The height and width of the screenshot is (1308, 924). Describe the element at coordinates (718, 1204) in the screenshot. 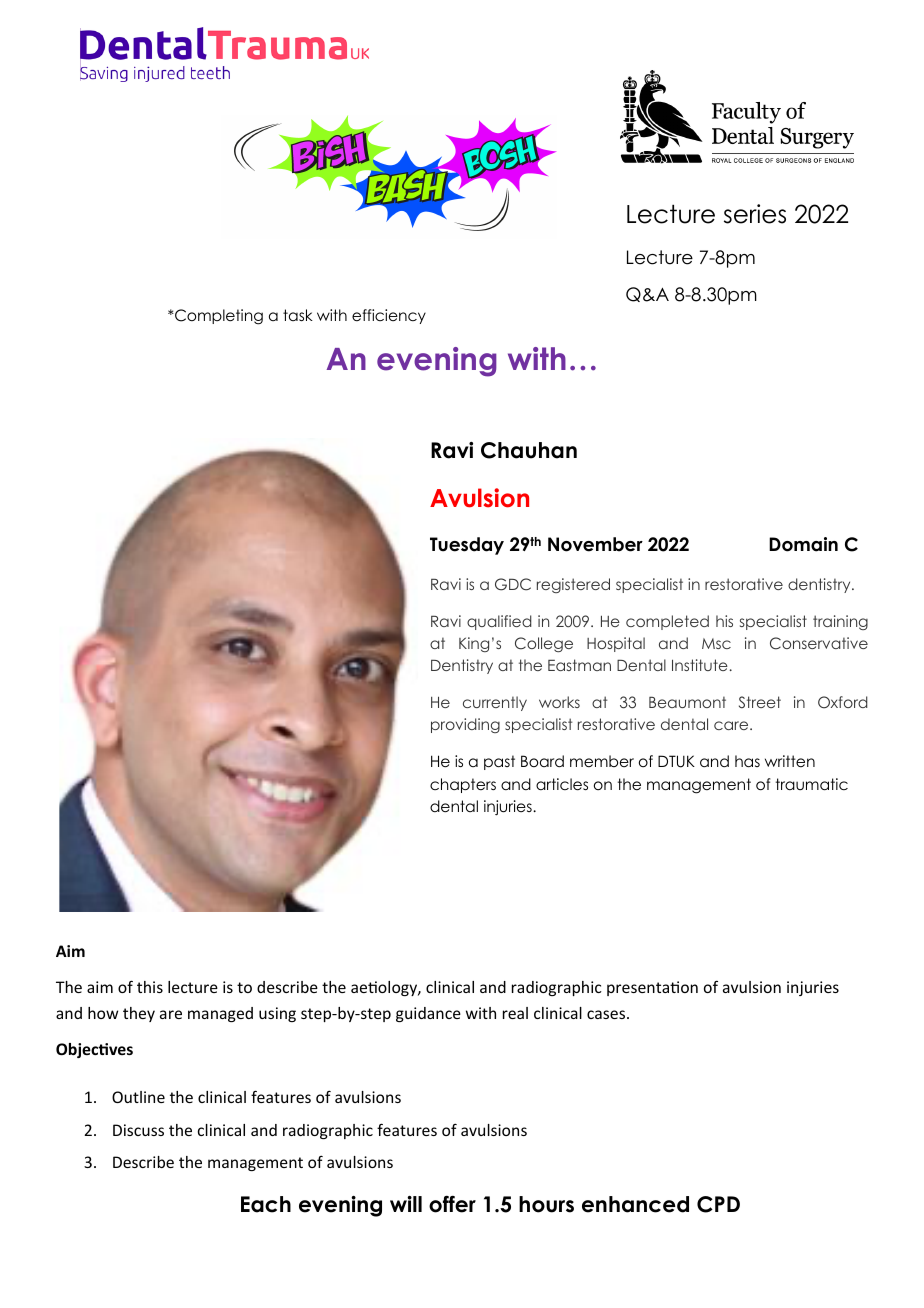

I see `CPD` at that location.
